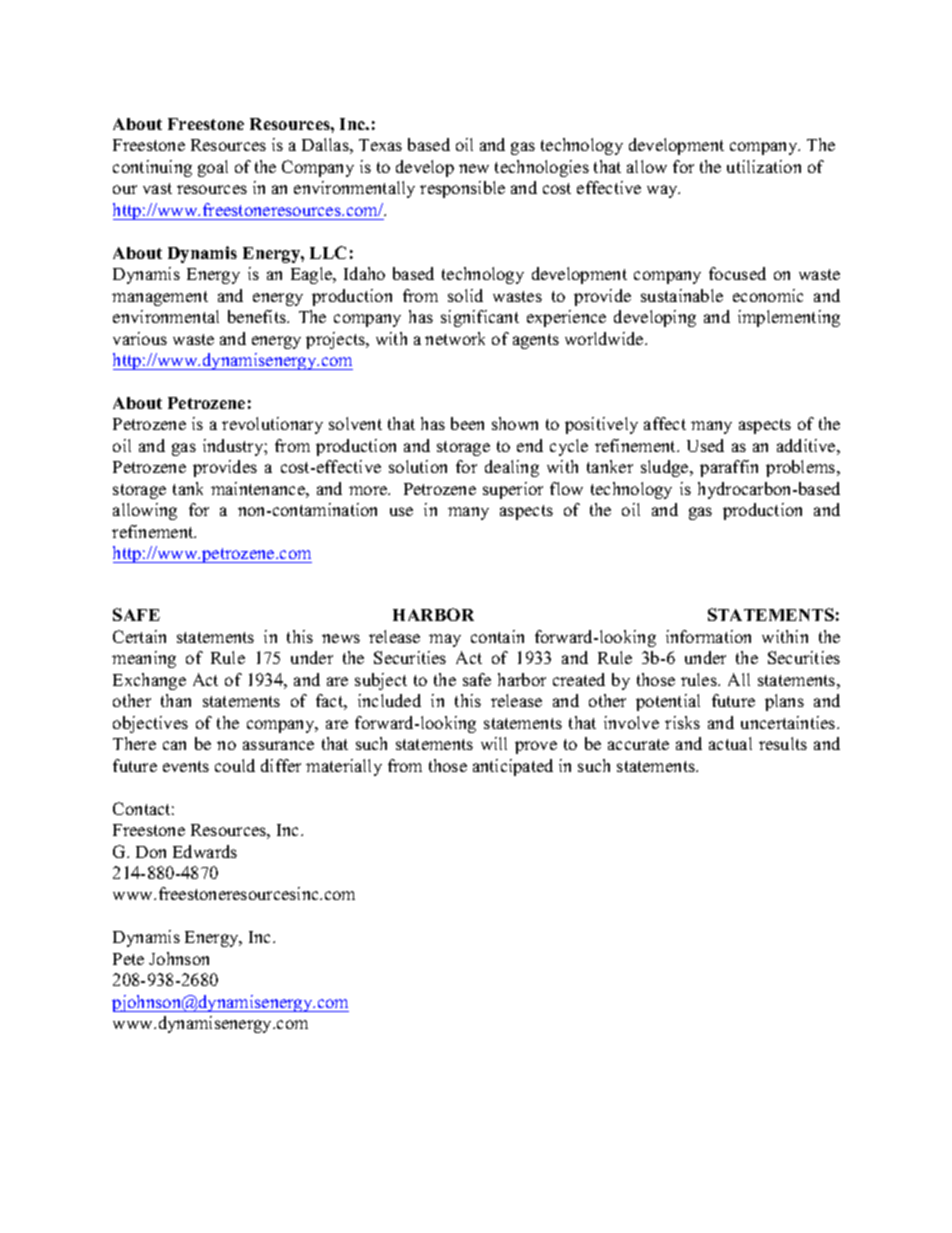 Image resolution: width=952 pixels, height=1233 pixels. What do you see at coordinates (213, 168) in the screenshot?
I see `goal` at bounding box center [213, 168].
